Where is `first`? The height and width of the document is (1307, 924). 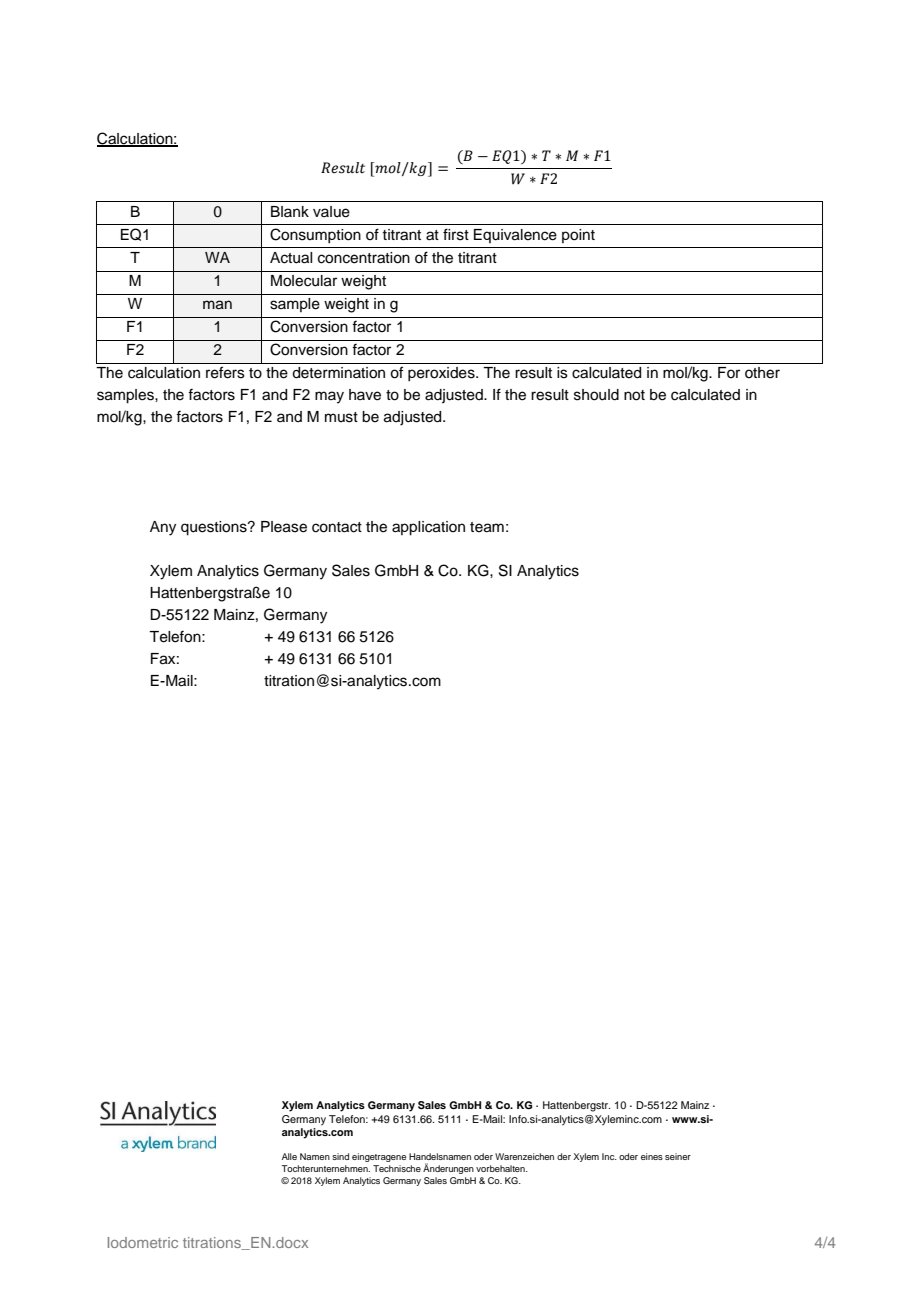
first is located at coordinates (456, 234).
